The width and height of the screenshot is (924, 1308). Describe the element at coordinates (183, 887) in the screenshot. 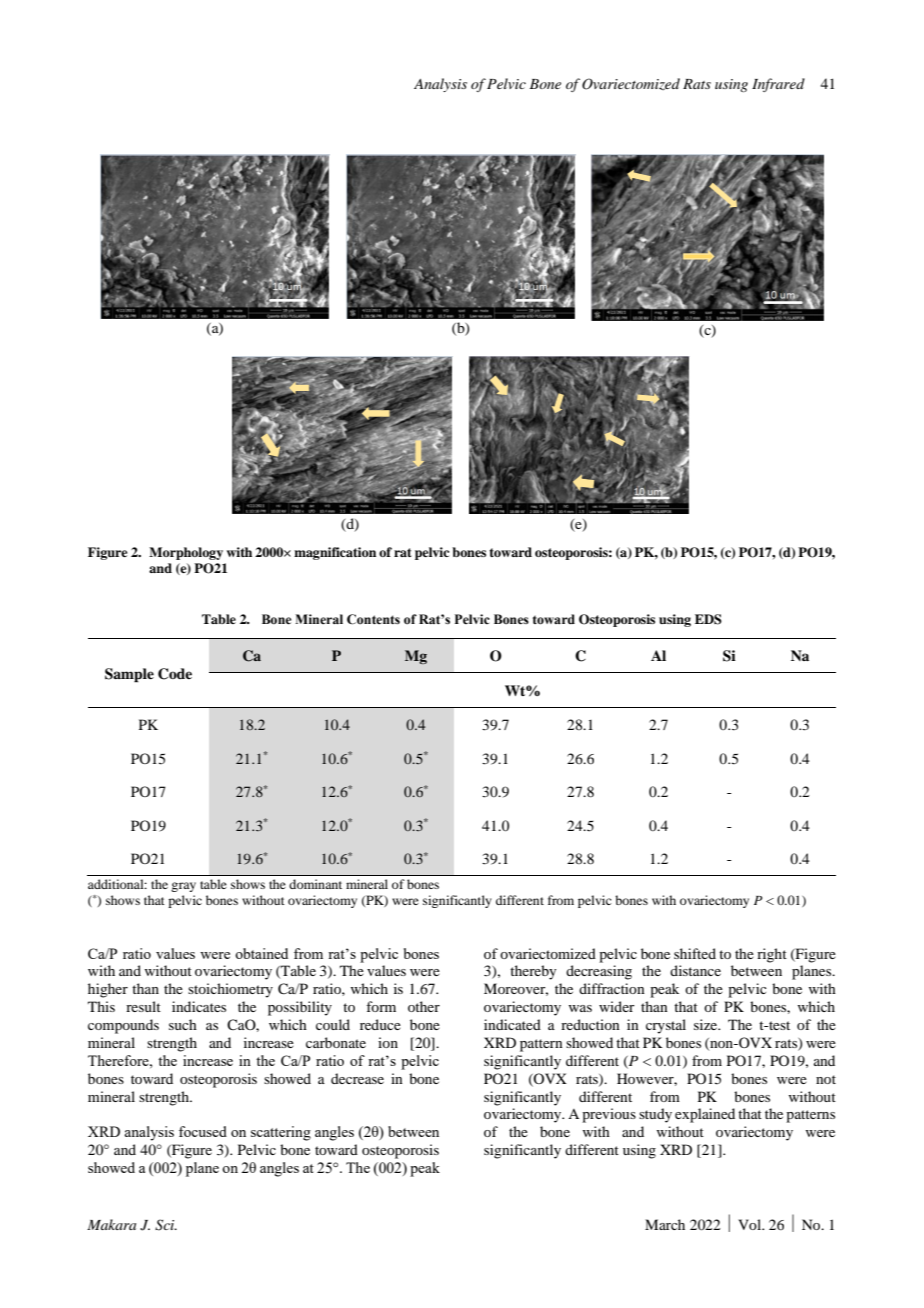

I see `gray` at that location.
